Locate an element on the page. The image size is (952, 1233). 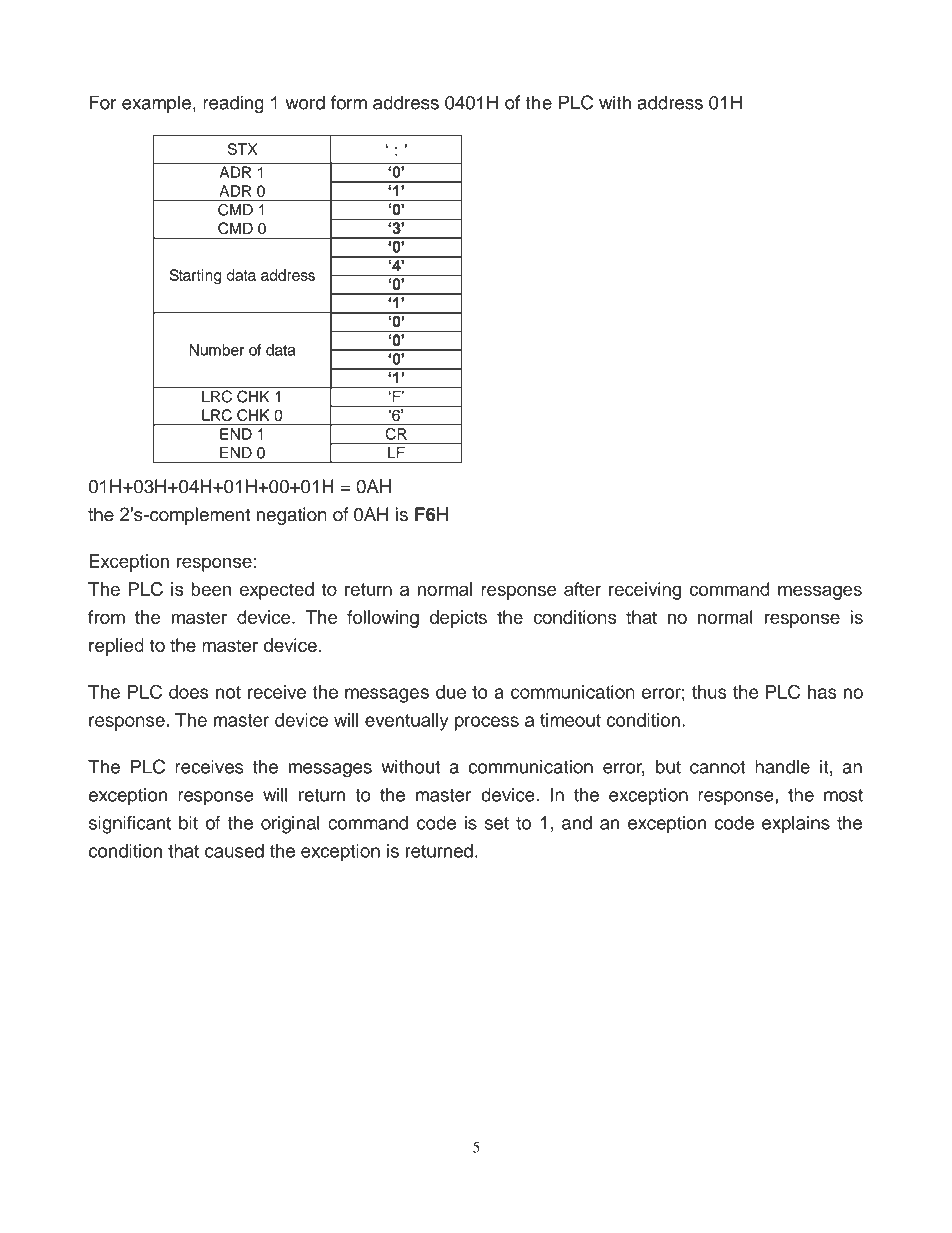
reading is located at coordinates (233, 104).
